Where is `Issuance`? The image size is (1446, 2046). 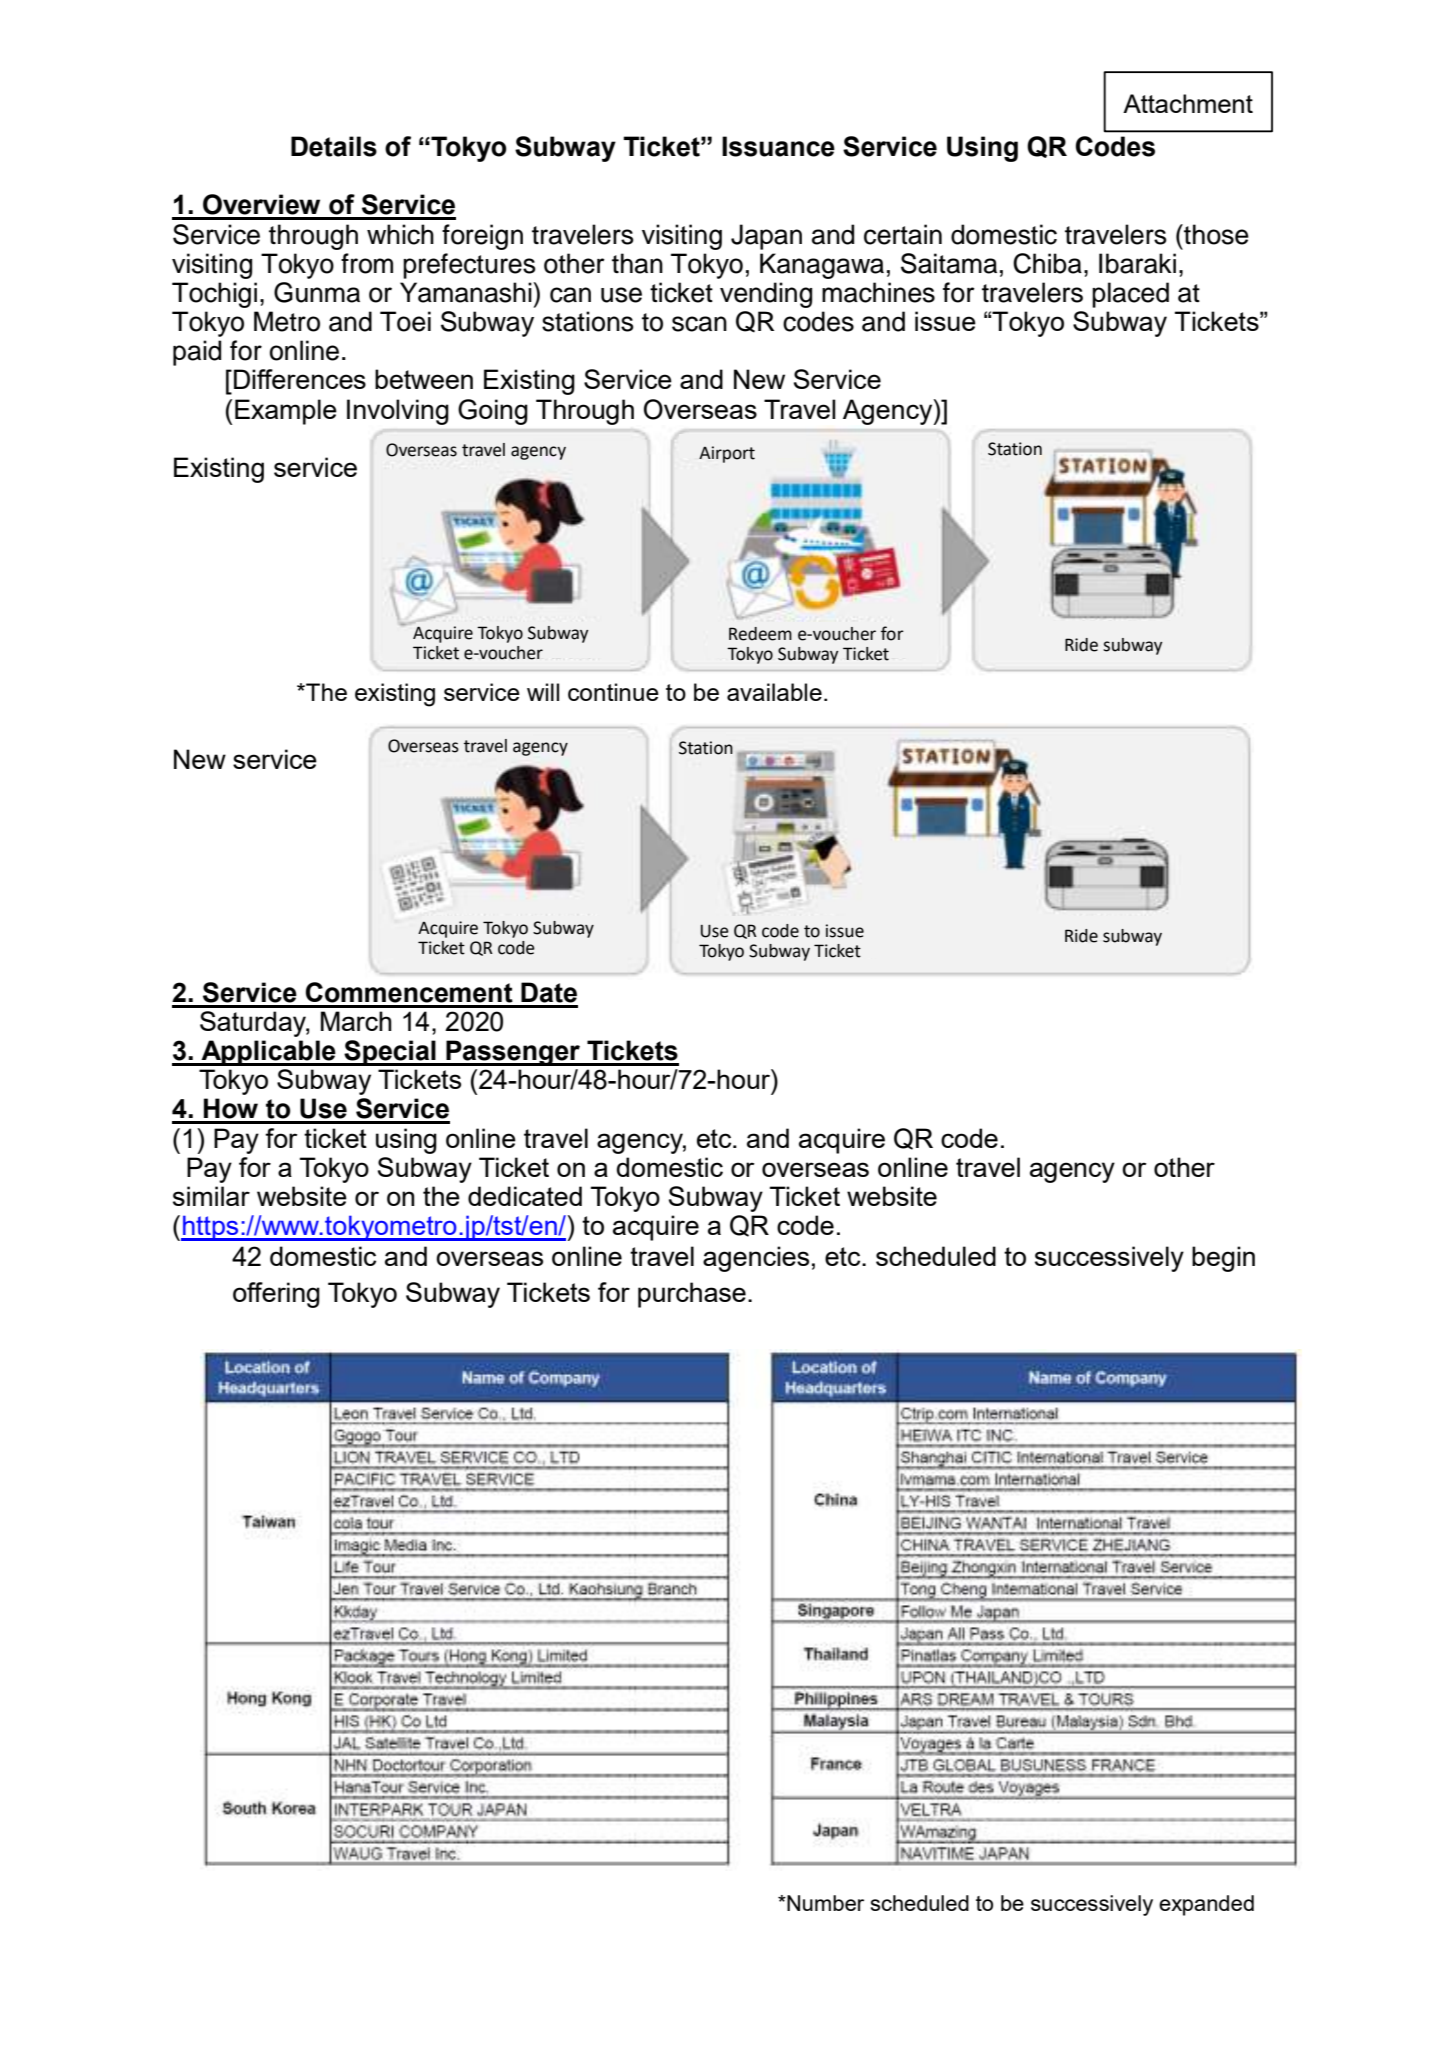 Issuance is located at coordinates (778, 146).
